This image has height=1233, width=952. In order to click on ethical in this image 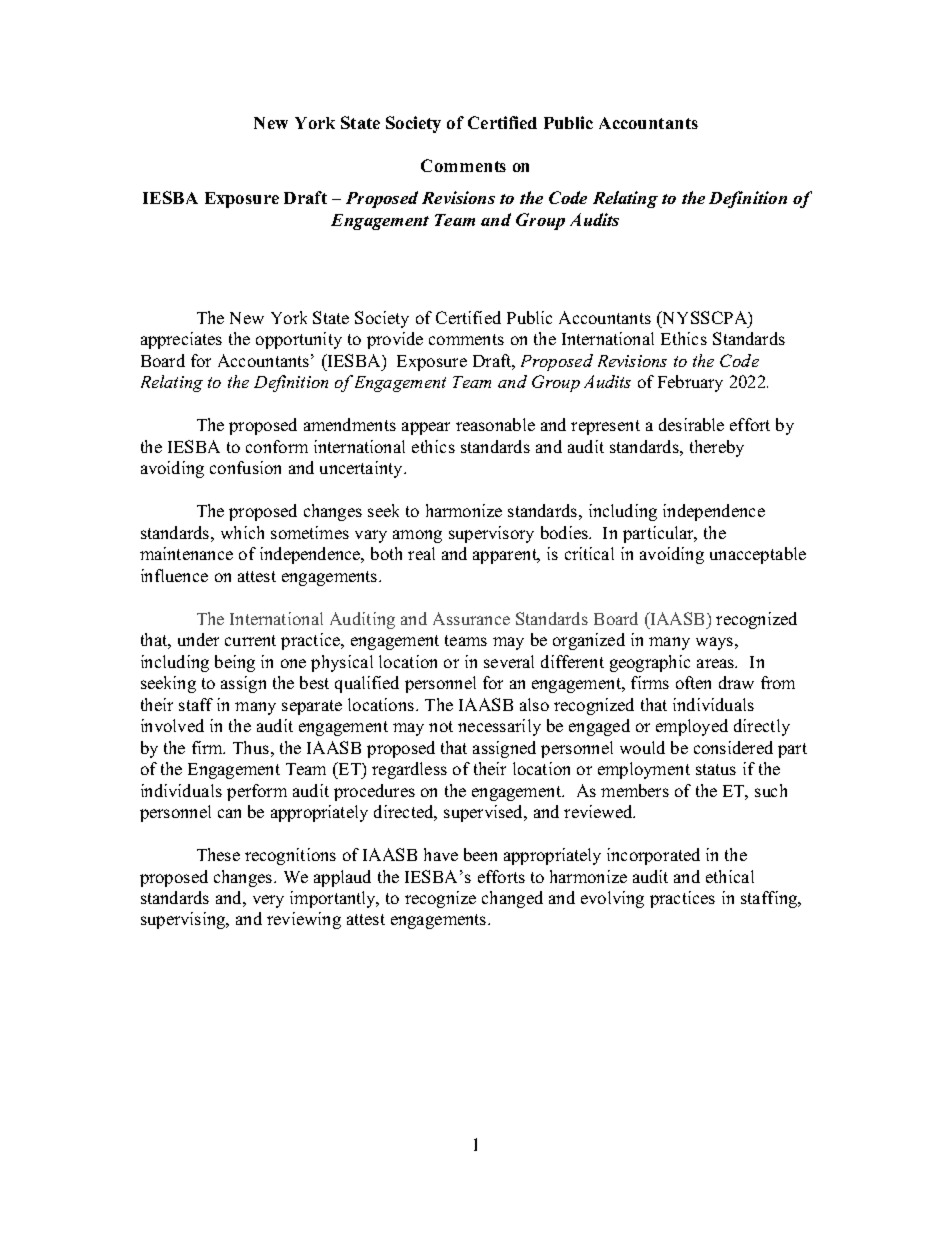, I will do `click(730, 876)`.
